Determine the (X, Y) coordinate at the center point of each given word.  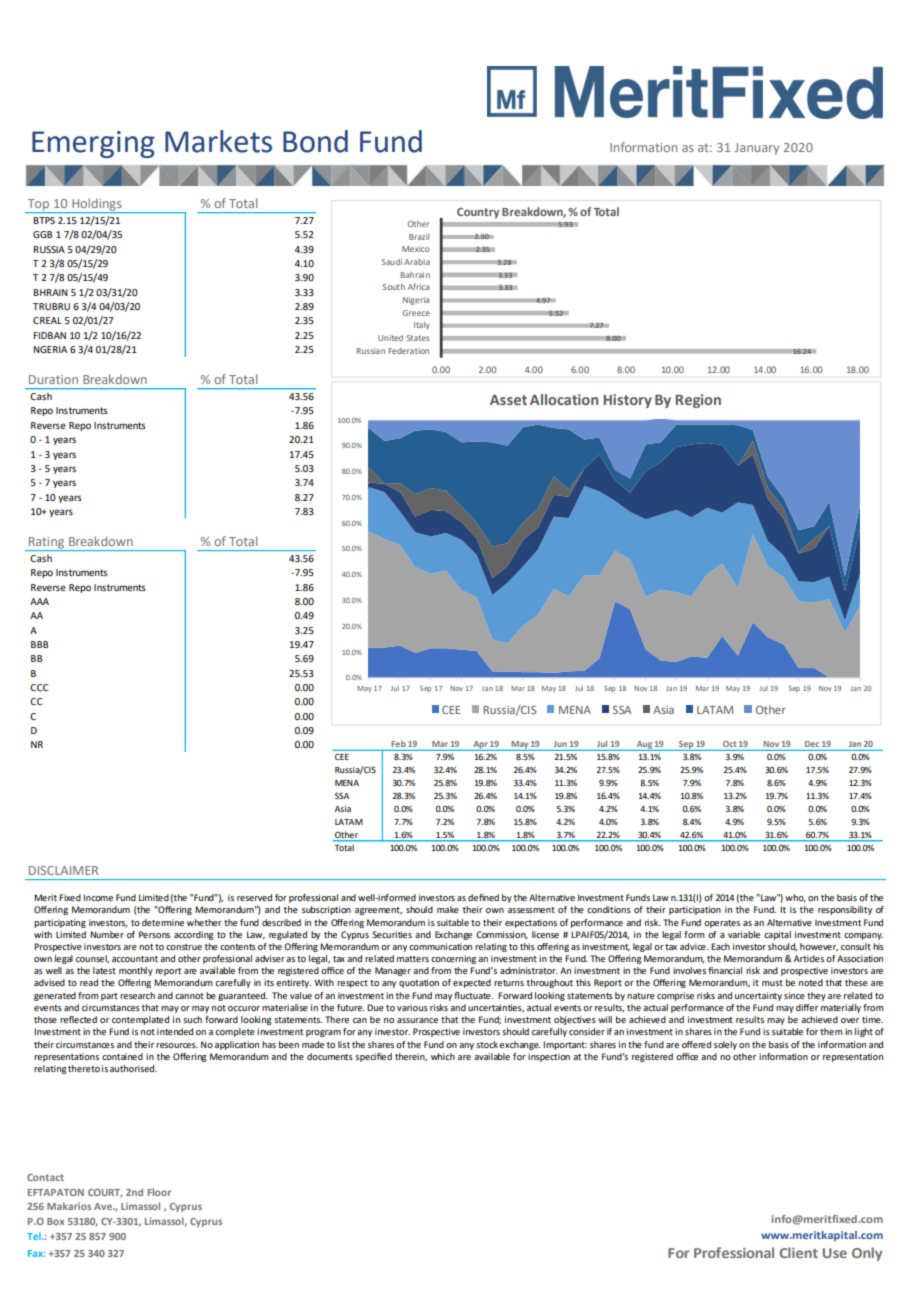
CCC (39, 687)
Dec (812, 744)
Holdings (97, 205)
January (757, 149)
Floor (159, 1192)
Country (478, 213)
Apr (480, 746)
